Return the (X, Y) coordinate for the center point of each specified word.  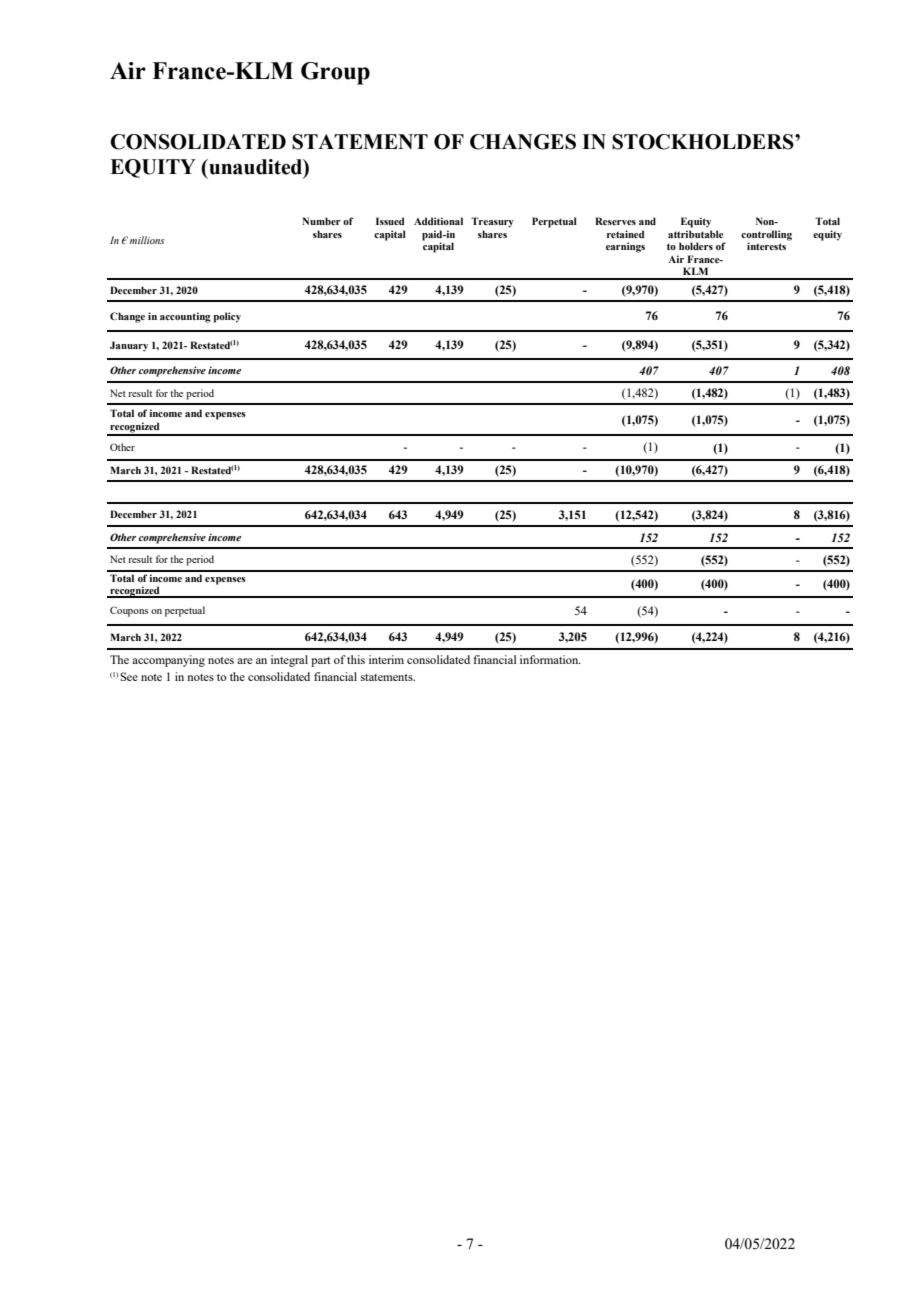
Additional (438, 221)
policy (227, 317)
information (550, 659)
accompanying (168, 661)
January (129, 346)
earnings (625, 247)
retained (625, 234)
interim (386, 659)
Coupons (129, 611)
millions (147, 240)
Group (335, 73)
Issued (390, 221)
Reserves (615, 221)
